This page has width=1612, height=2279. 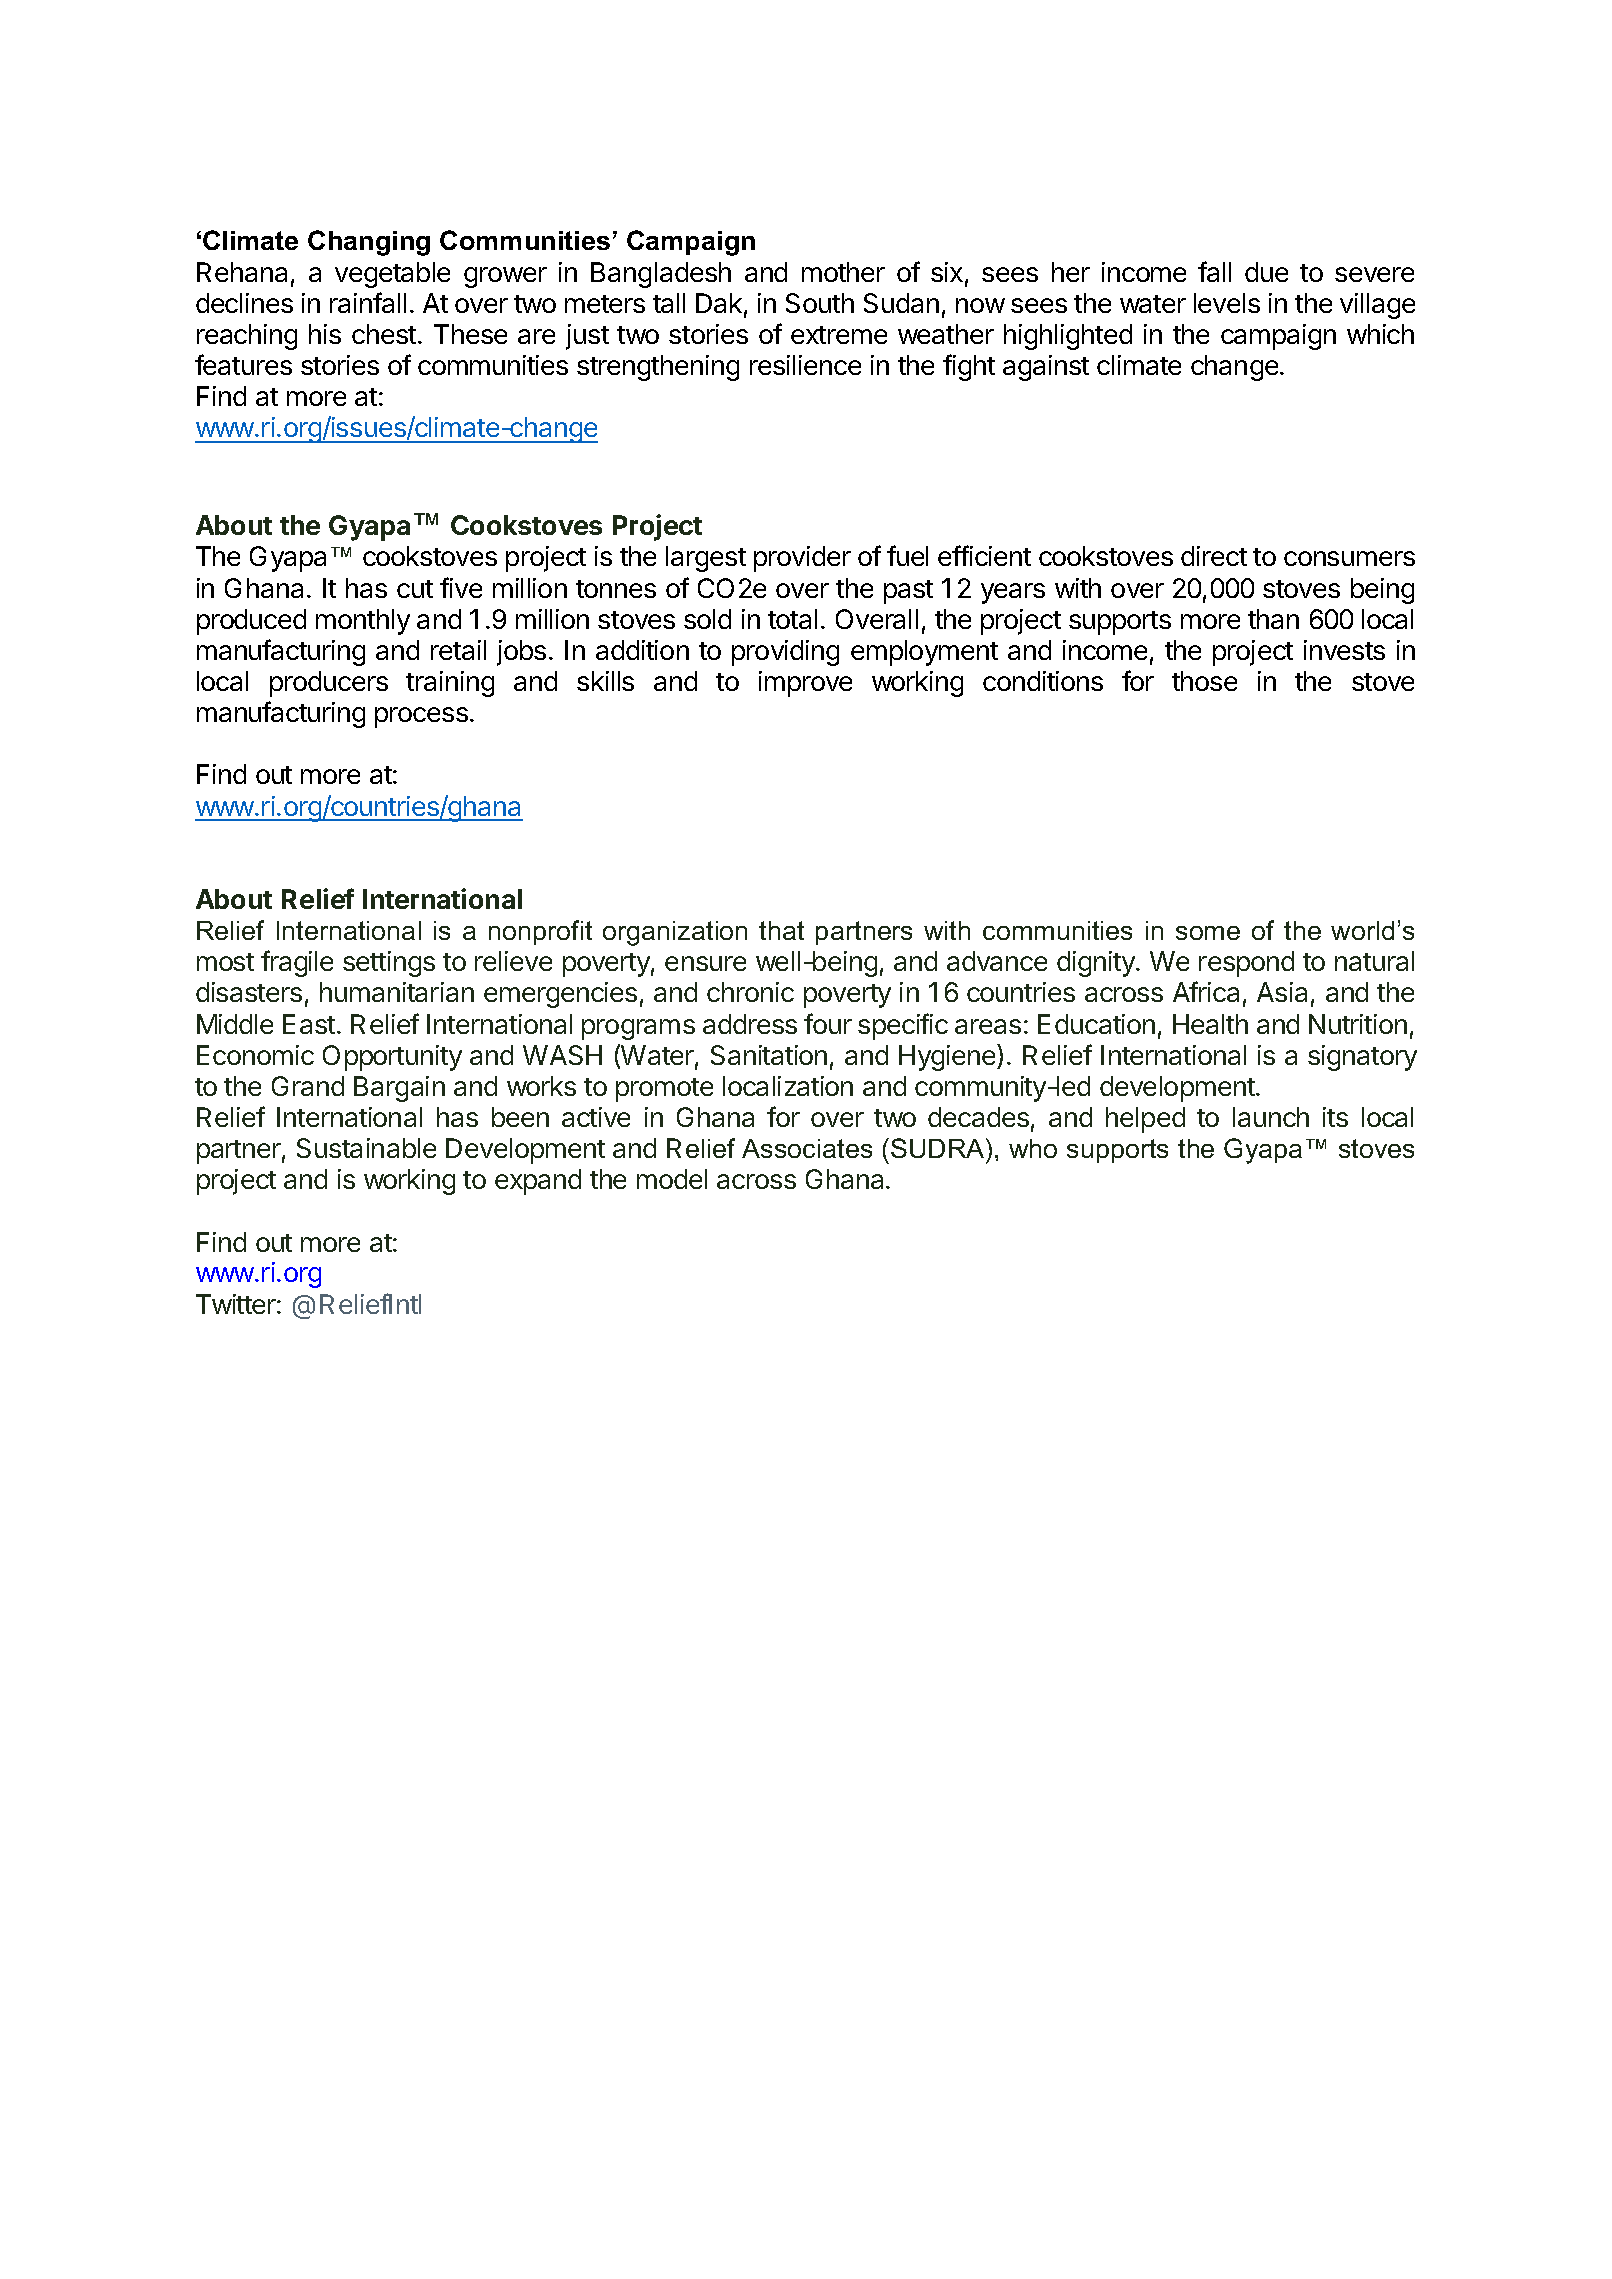 I want to click on due, so click(x=1266, y=272).
